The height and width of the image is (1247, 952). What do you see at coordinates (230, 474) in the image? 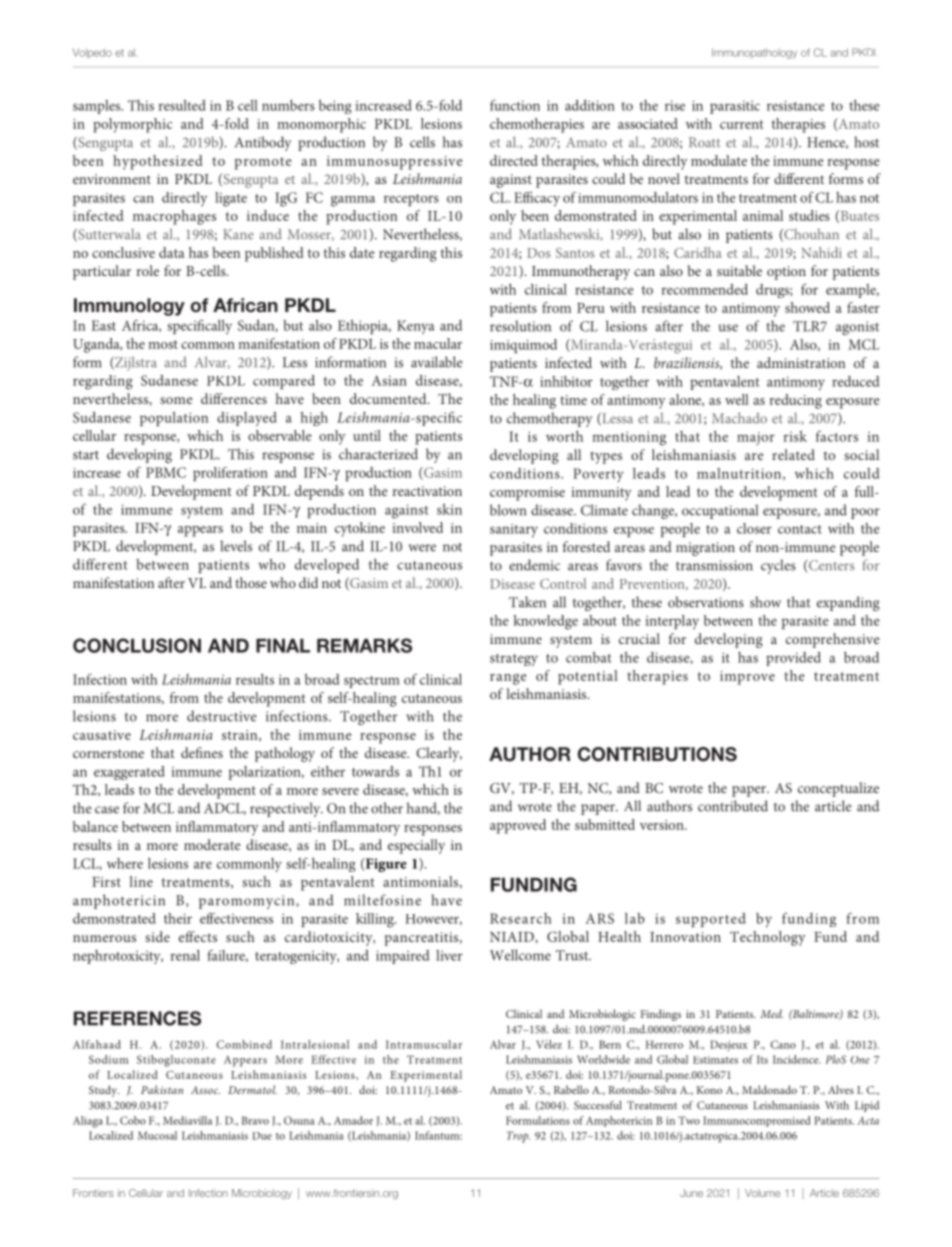
I see `proliferation` at bounding box center [230, 474].
